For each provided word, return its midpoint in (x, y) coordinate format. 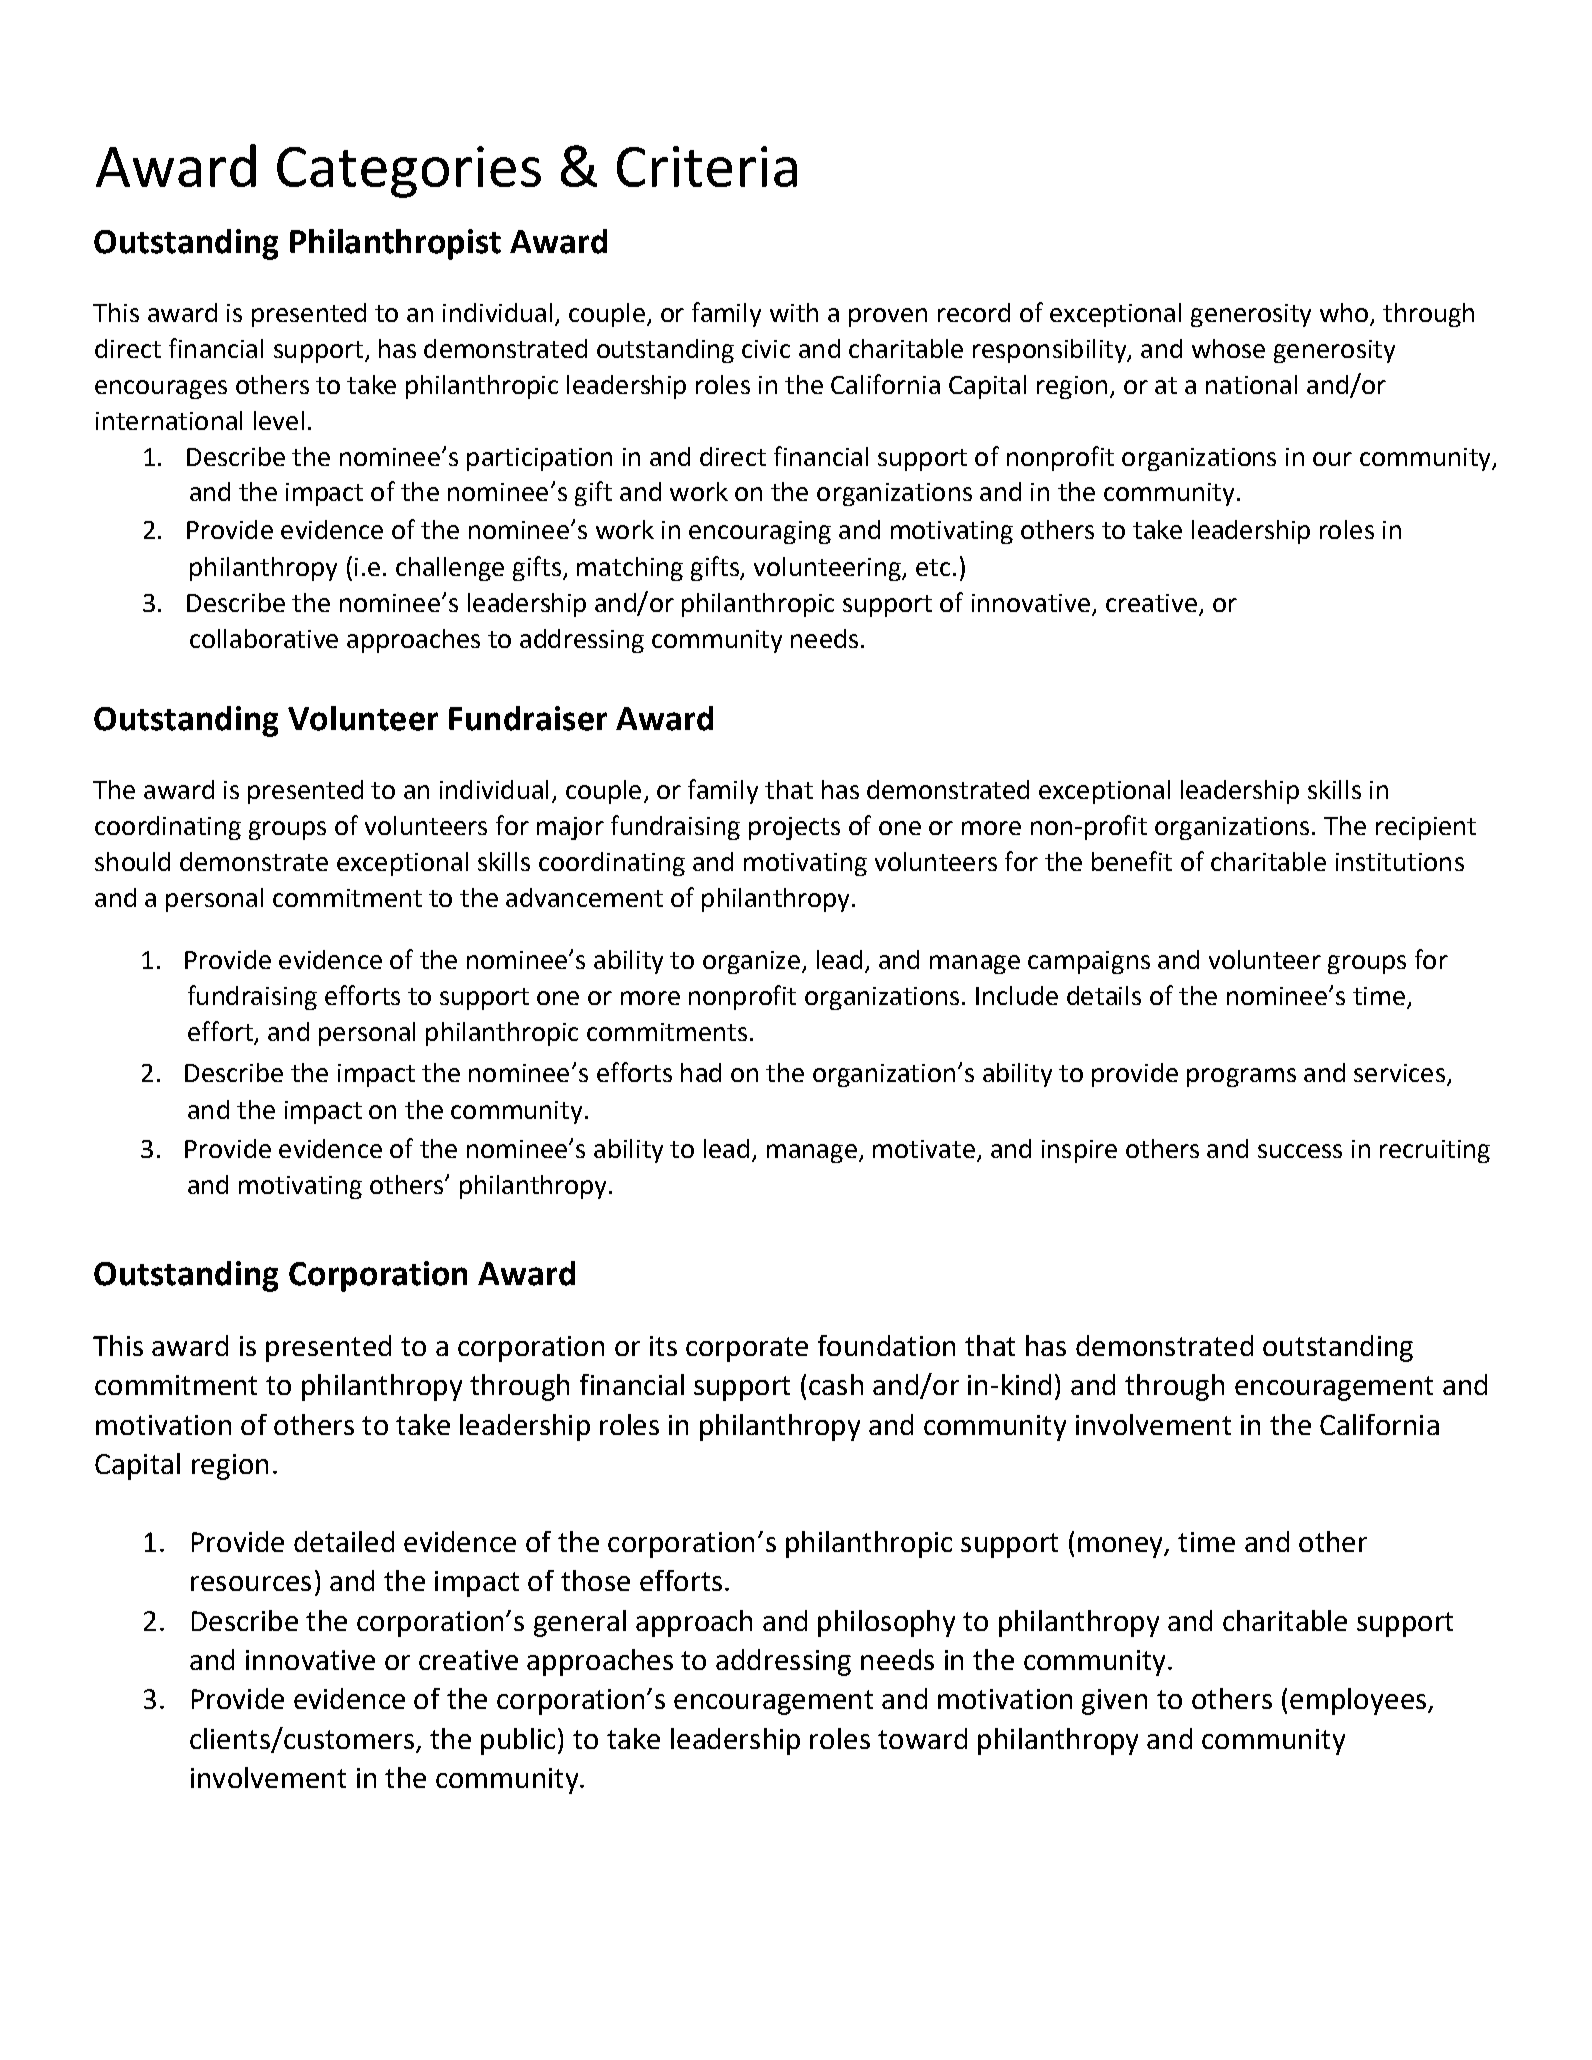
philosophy (886, 1623)
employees (1359, 1701)
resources (251, 1583)
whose (1228, 348)
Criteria (707, 166)
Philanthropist (395, 244)
